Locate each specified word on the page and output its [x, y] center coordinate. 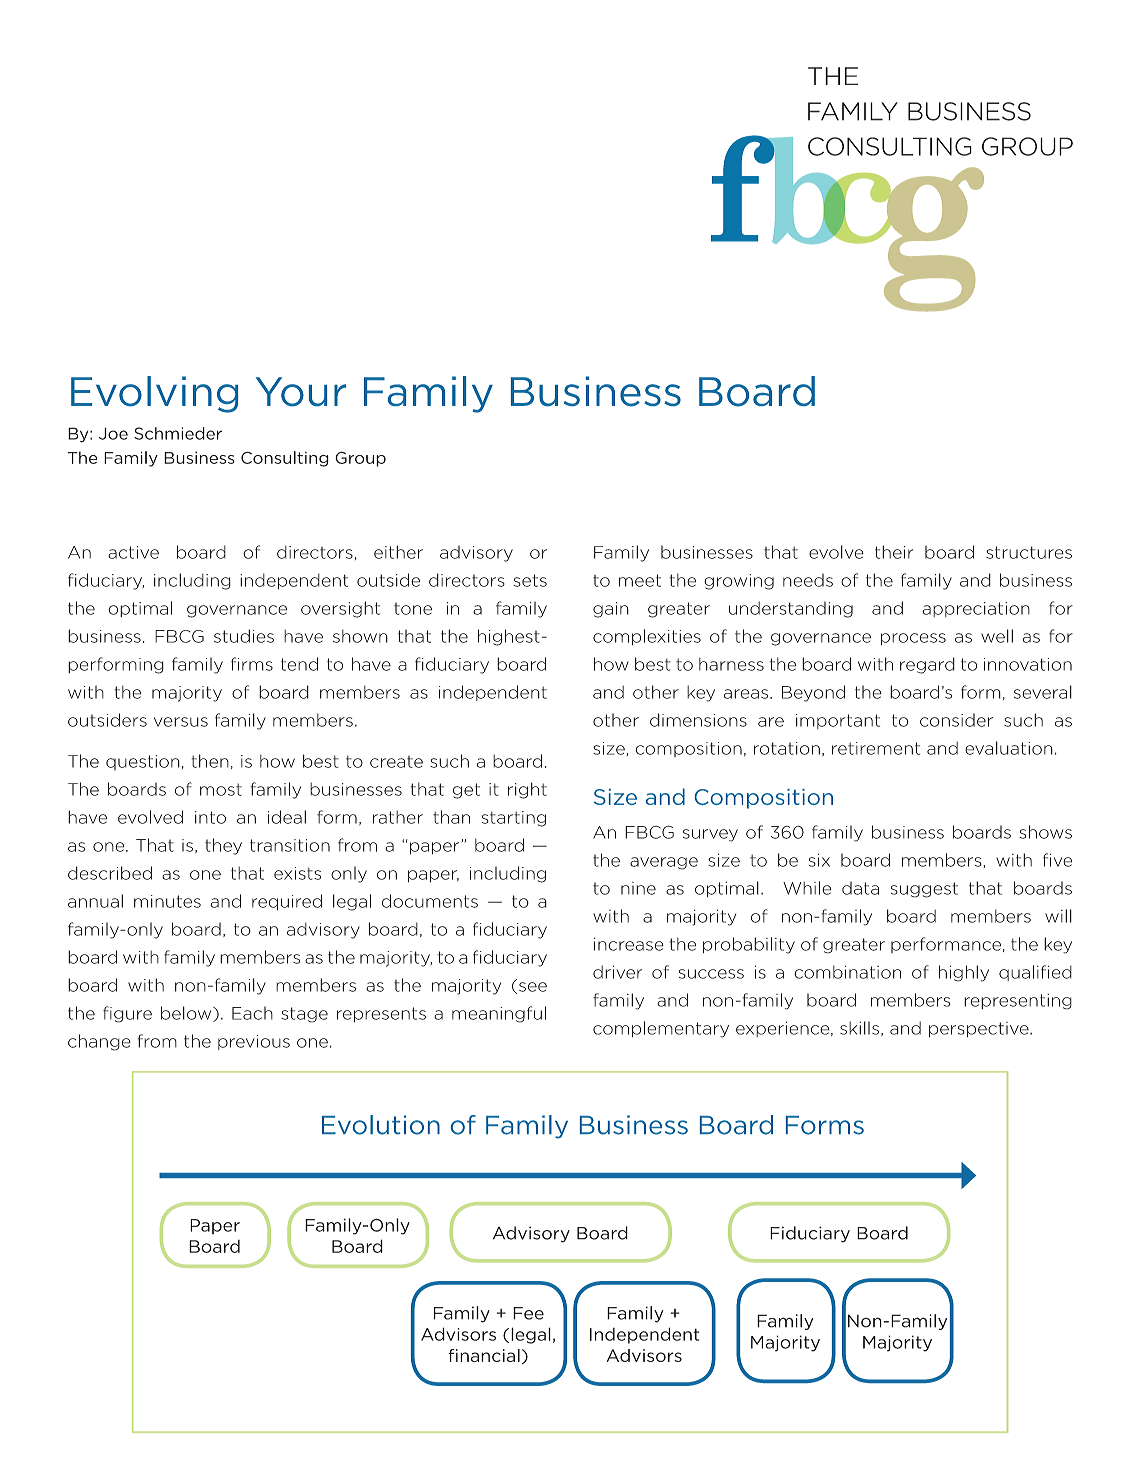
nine [638, 888]
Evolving [154, 394]
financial [484, 1355]
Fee [528, 1313]
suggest [924, 890]
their [894, 552]
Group [360, 459]
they [223, 846]
